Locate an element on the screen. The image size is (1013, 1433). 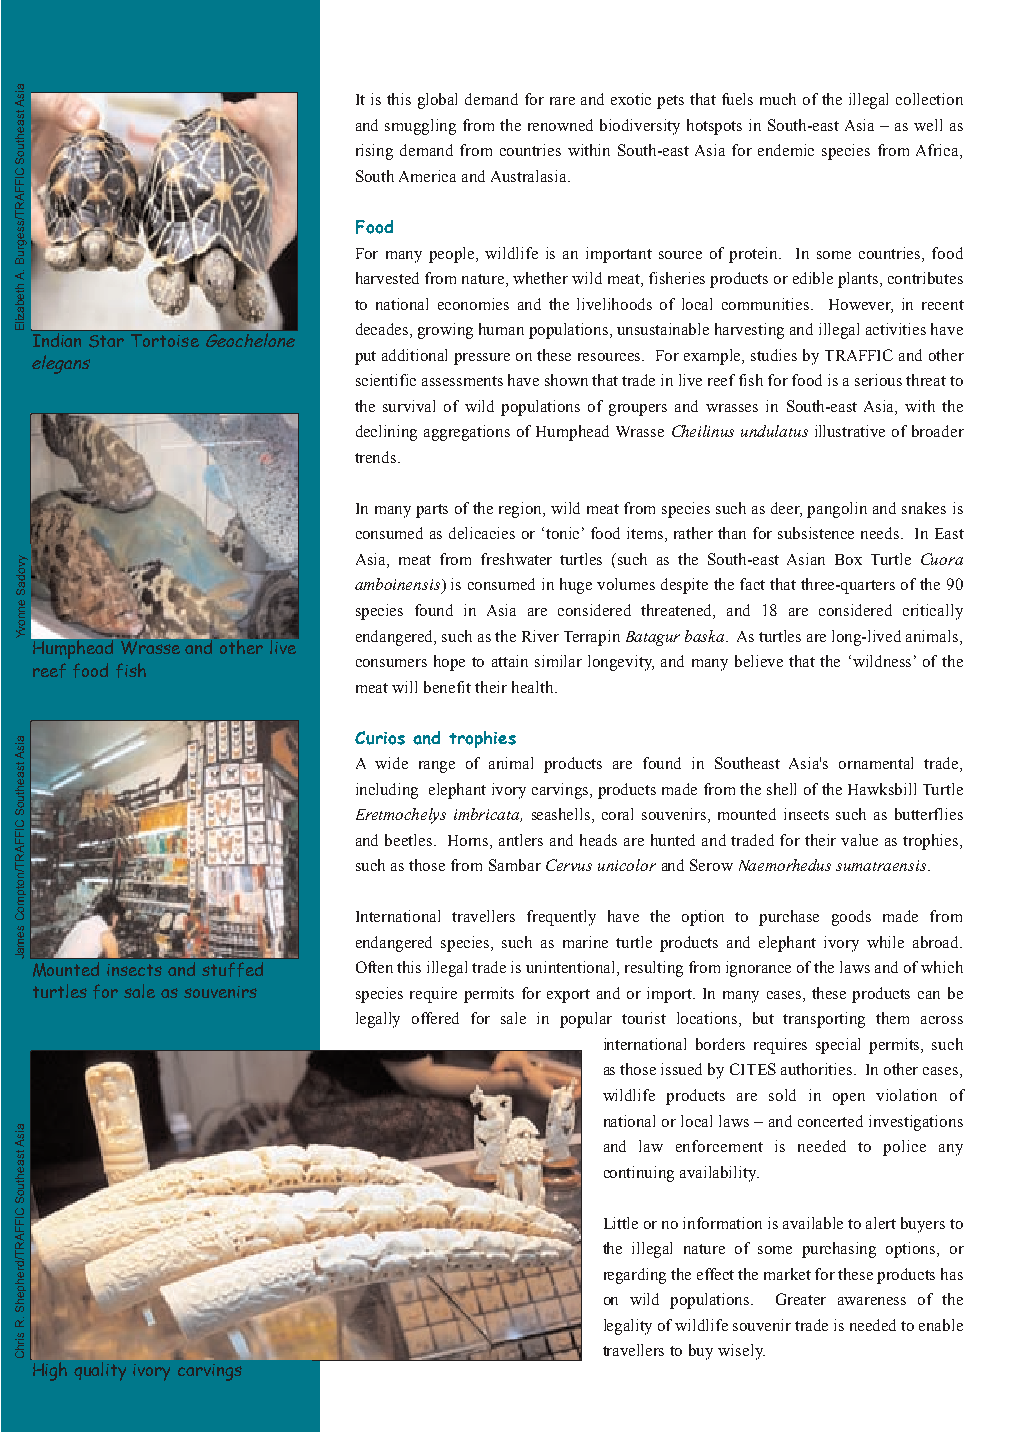
ornamental is located at coordinates (876, 763).
